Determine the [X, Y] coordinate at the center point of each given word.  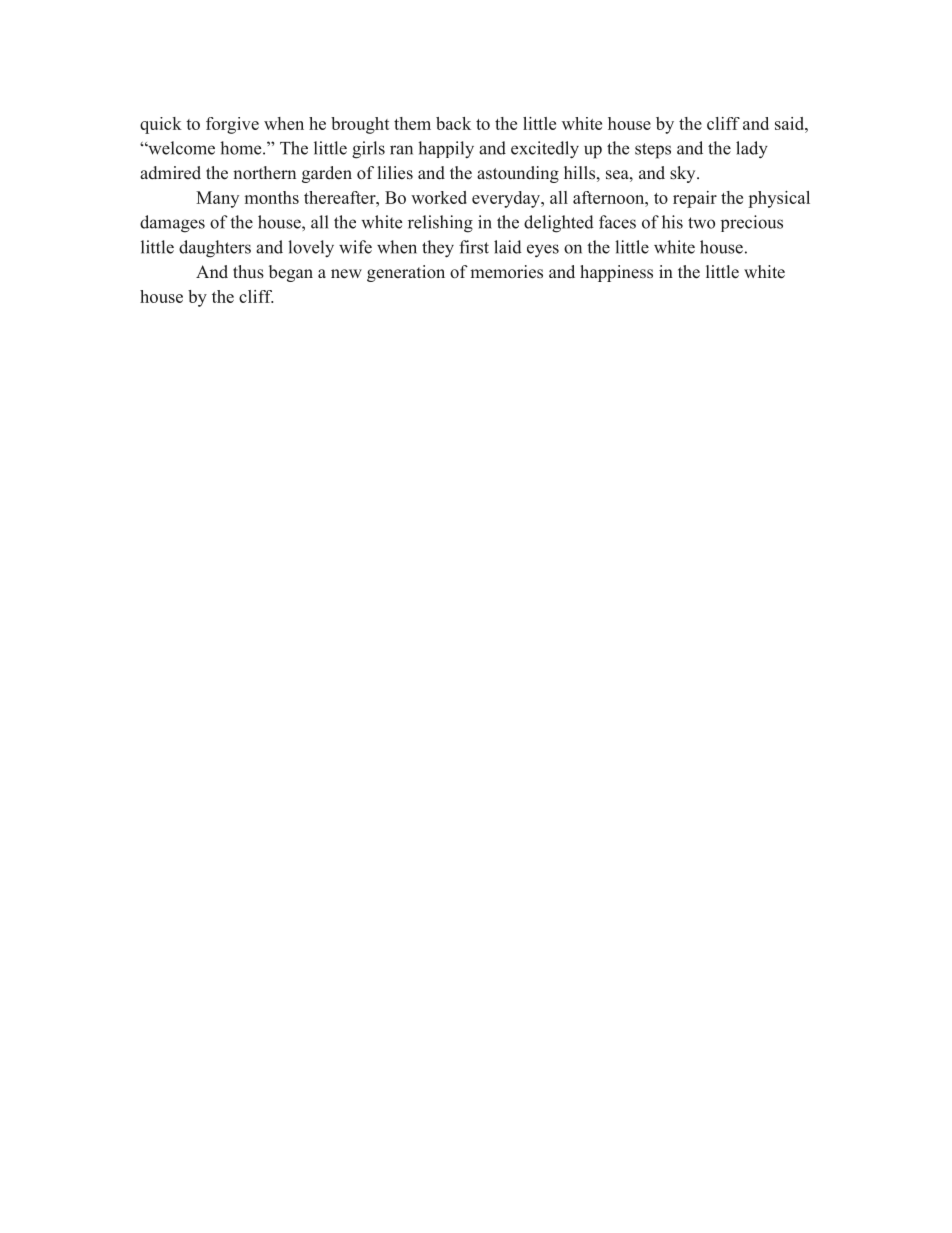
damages [172, 224]
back [453, 123]
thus [248, 272]
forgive [232, 125]
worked [439, 197]
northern [264, 173]
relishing [440, 224]
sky [684, 174]
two [701, 223]
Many [217, 199]
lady [752, 150]
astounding [518, 174]
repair [695, 199]
